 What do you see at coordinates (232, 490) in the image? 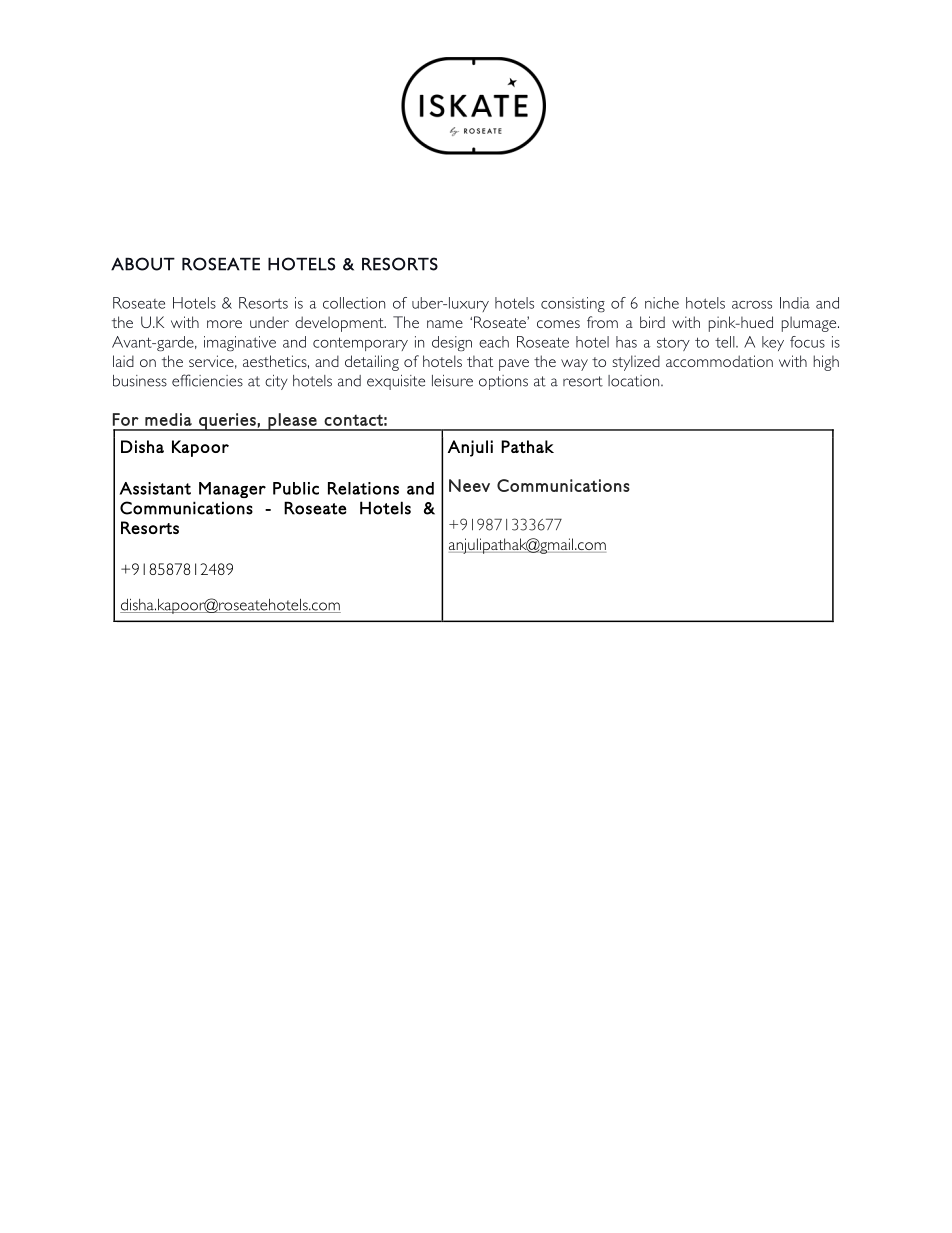
I see `Manager` at bounding box center [232, 490].
